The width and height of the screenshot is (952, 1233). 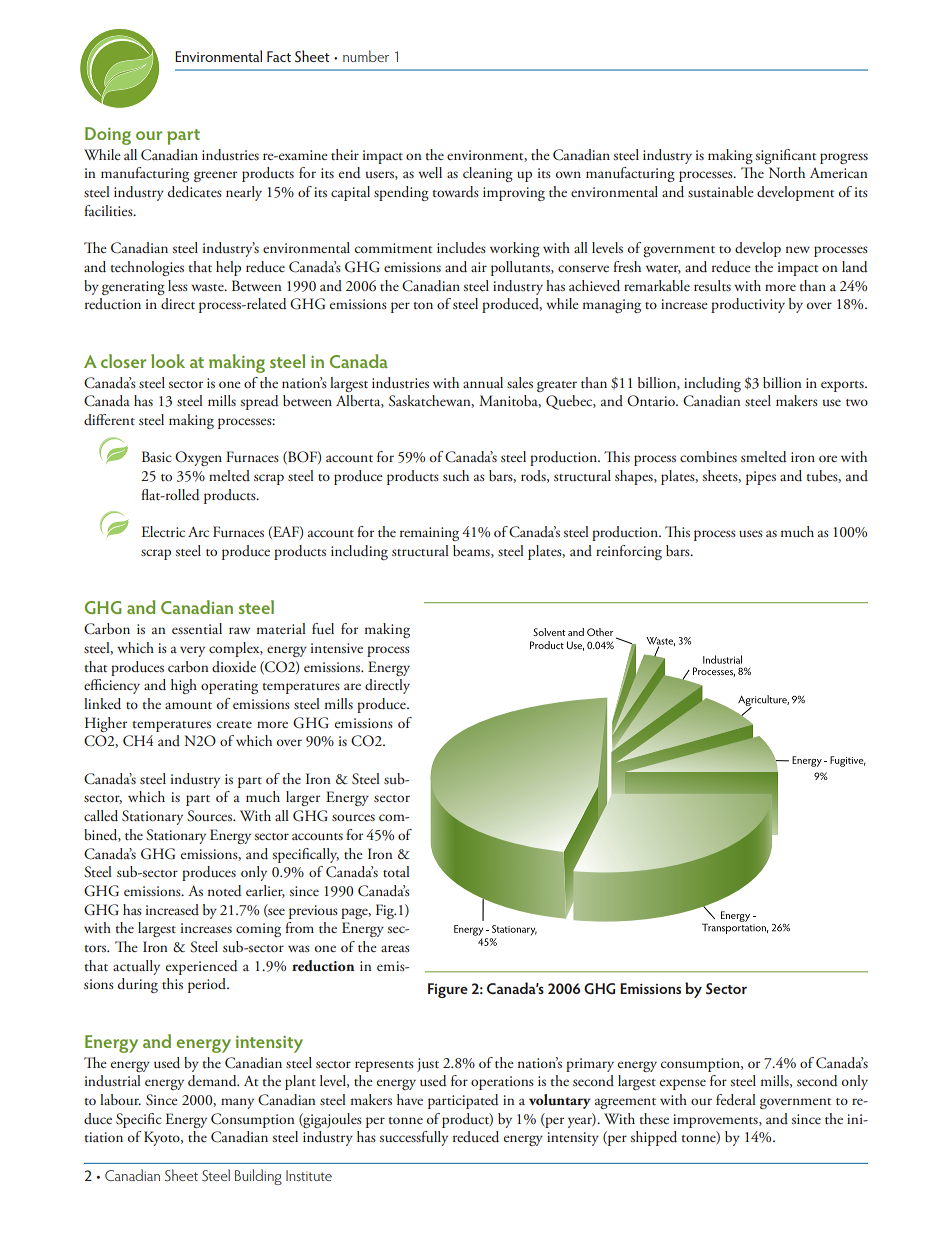 What do you see at coordinates (751, 533) in the screenshot?
I see `uses` at bounding box center [751, 533].
